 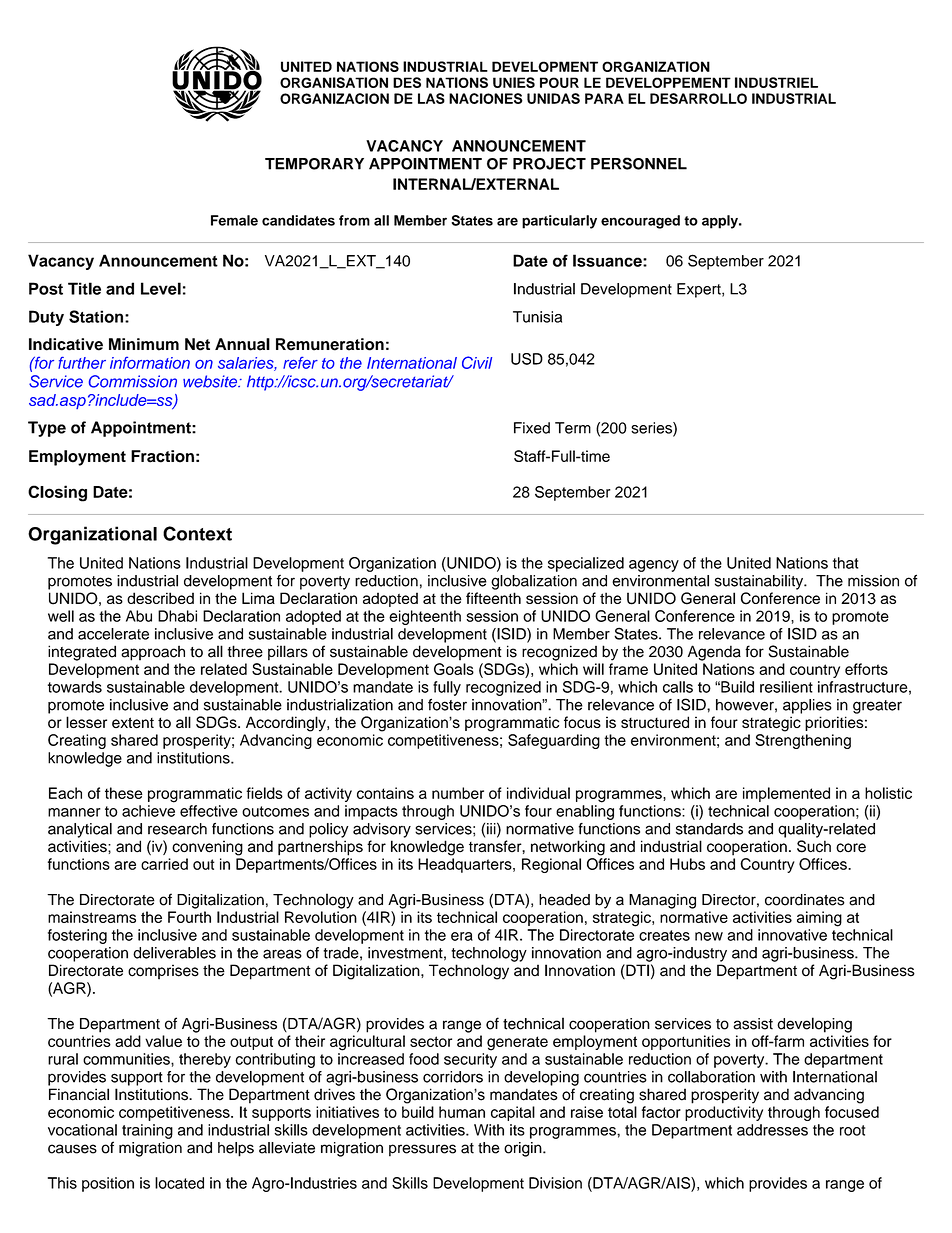 I want to click on achieve, so click(x=148, y=811).
